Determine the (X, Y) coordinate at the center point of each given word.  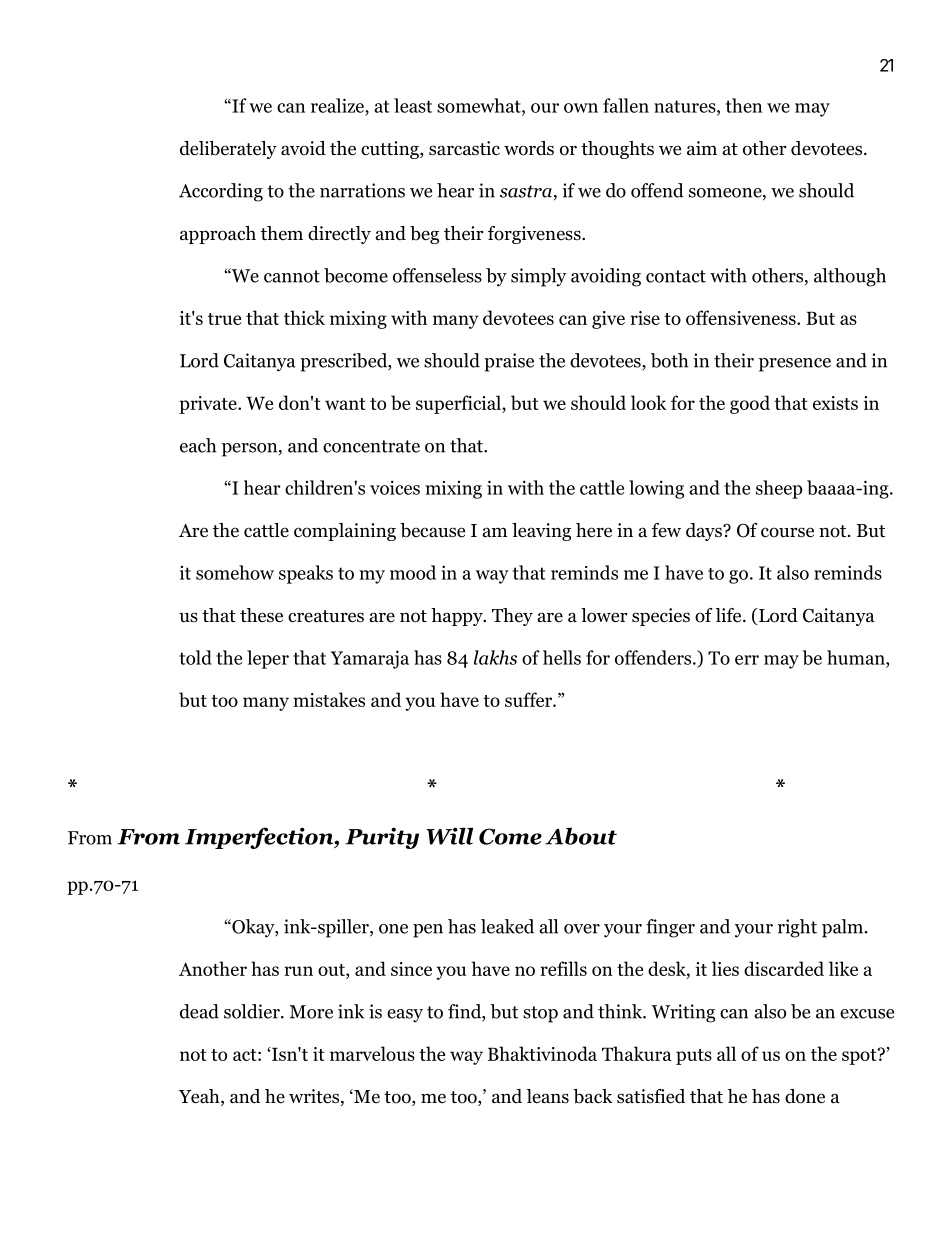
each (198, 445)
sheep (779, 489)
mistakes (329, 699)
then (744, 105)
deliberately (228, 150)
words (529, 148)
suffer (530, 699)
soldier (253, 1011)
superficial (459, 404)
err (747, 660)
